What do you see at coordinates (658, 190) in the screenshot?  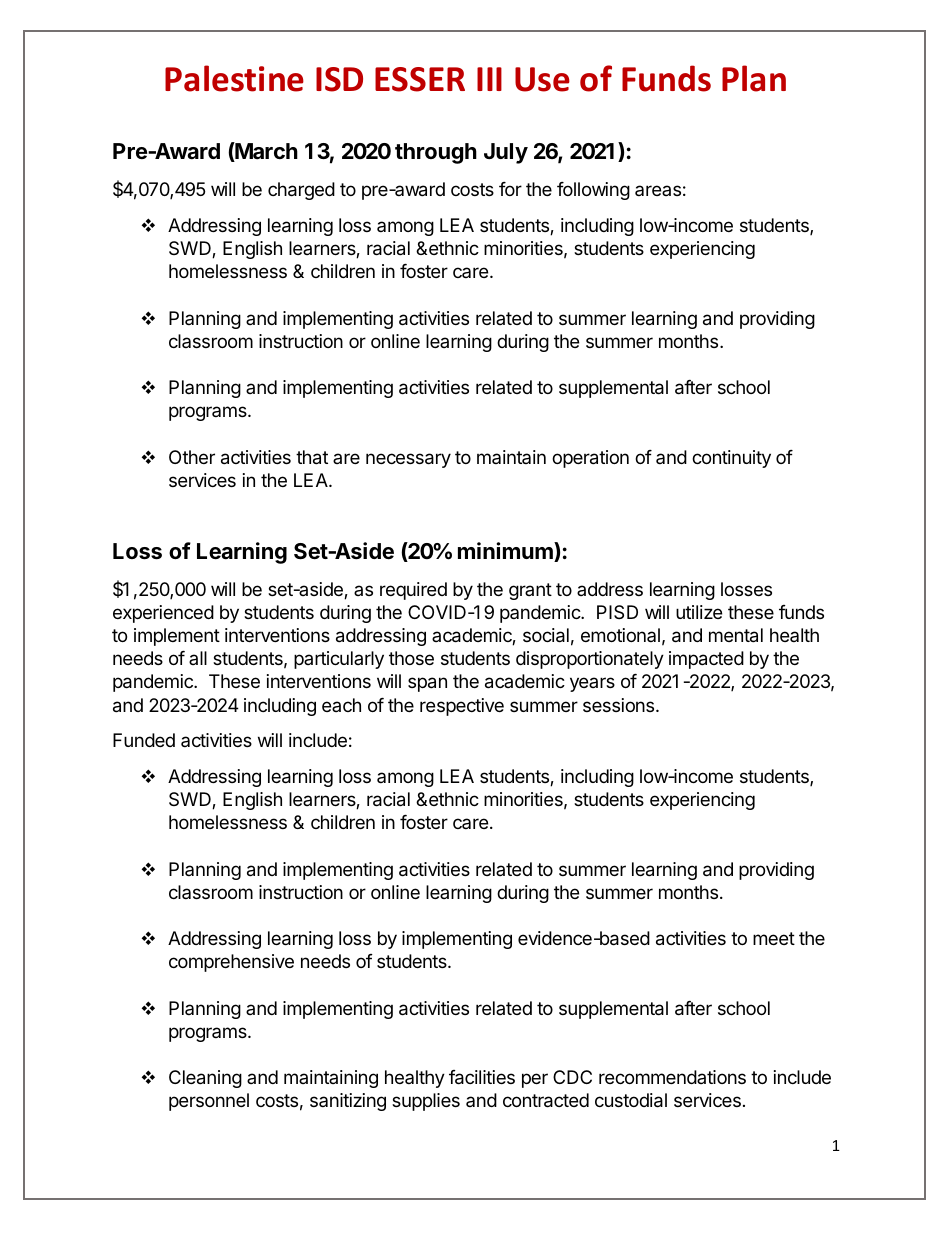 I see `areas` at bounding box center [658, 190].
